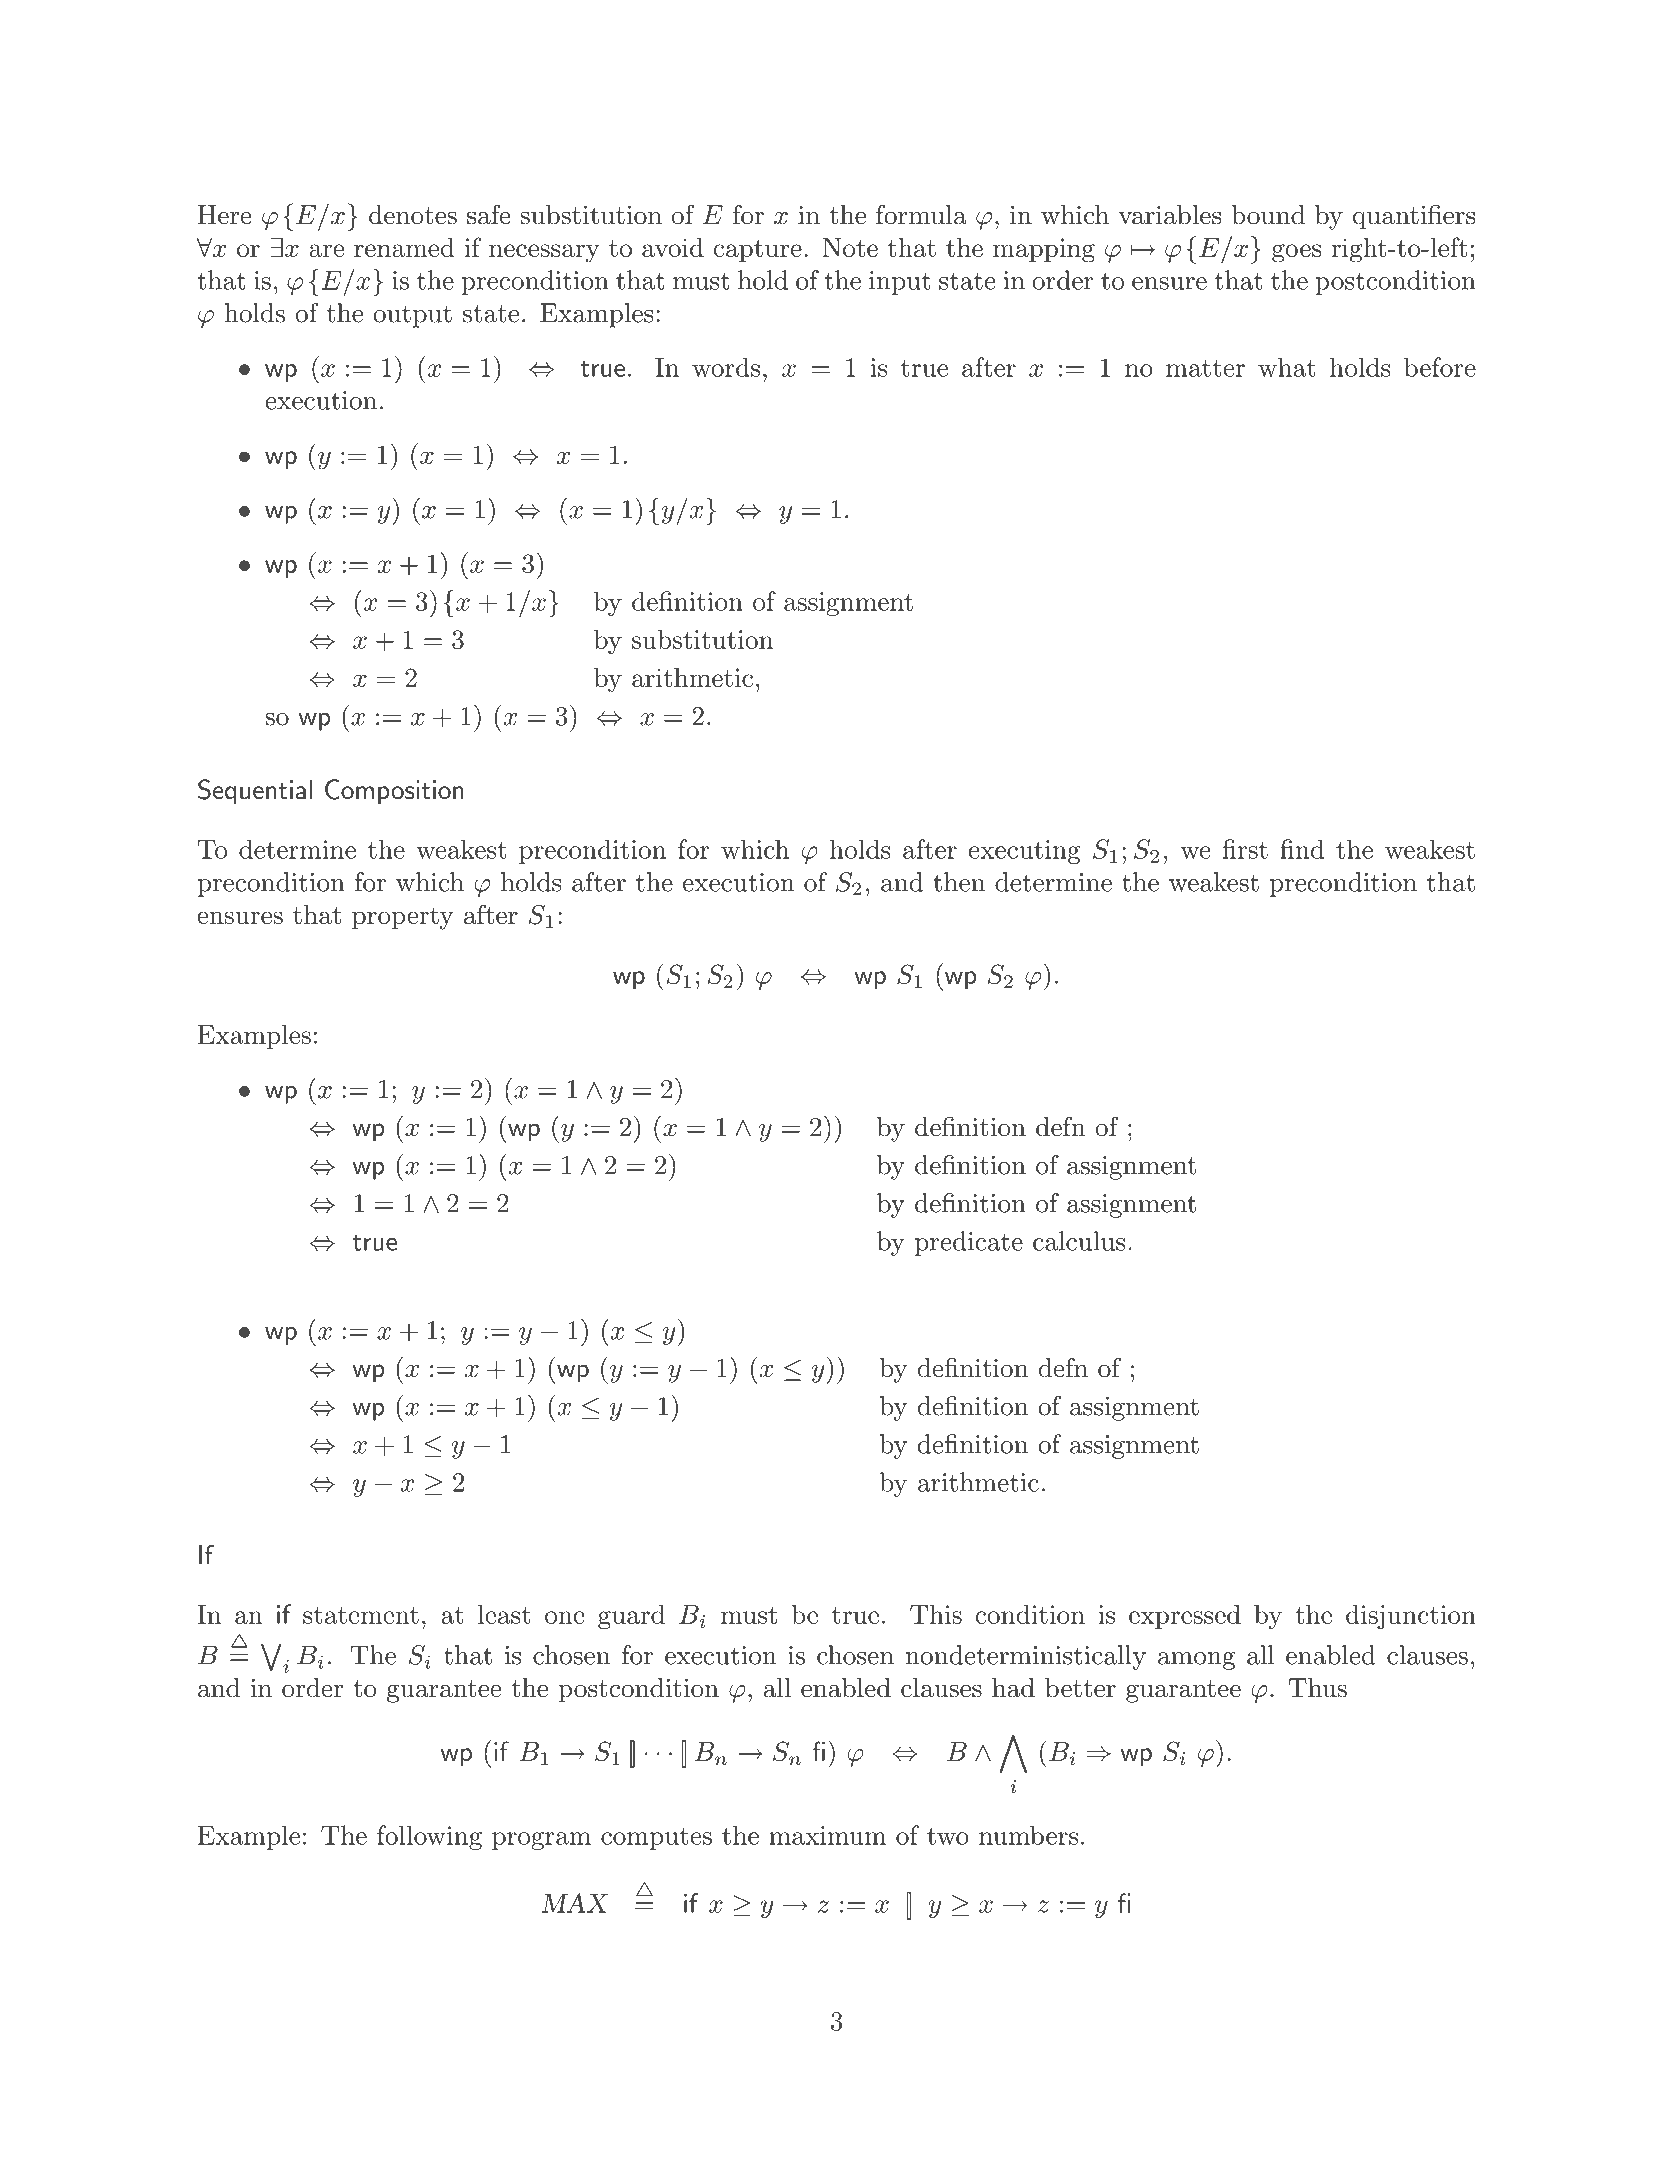  Describe the element at coordinates (404, 247) in the screenshot. I see `renamed` at that location.
